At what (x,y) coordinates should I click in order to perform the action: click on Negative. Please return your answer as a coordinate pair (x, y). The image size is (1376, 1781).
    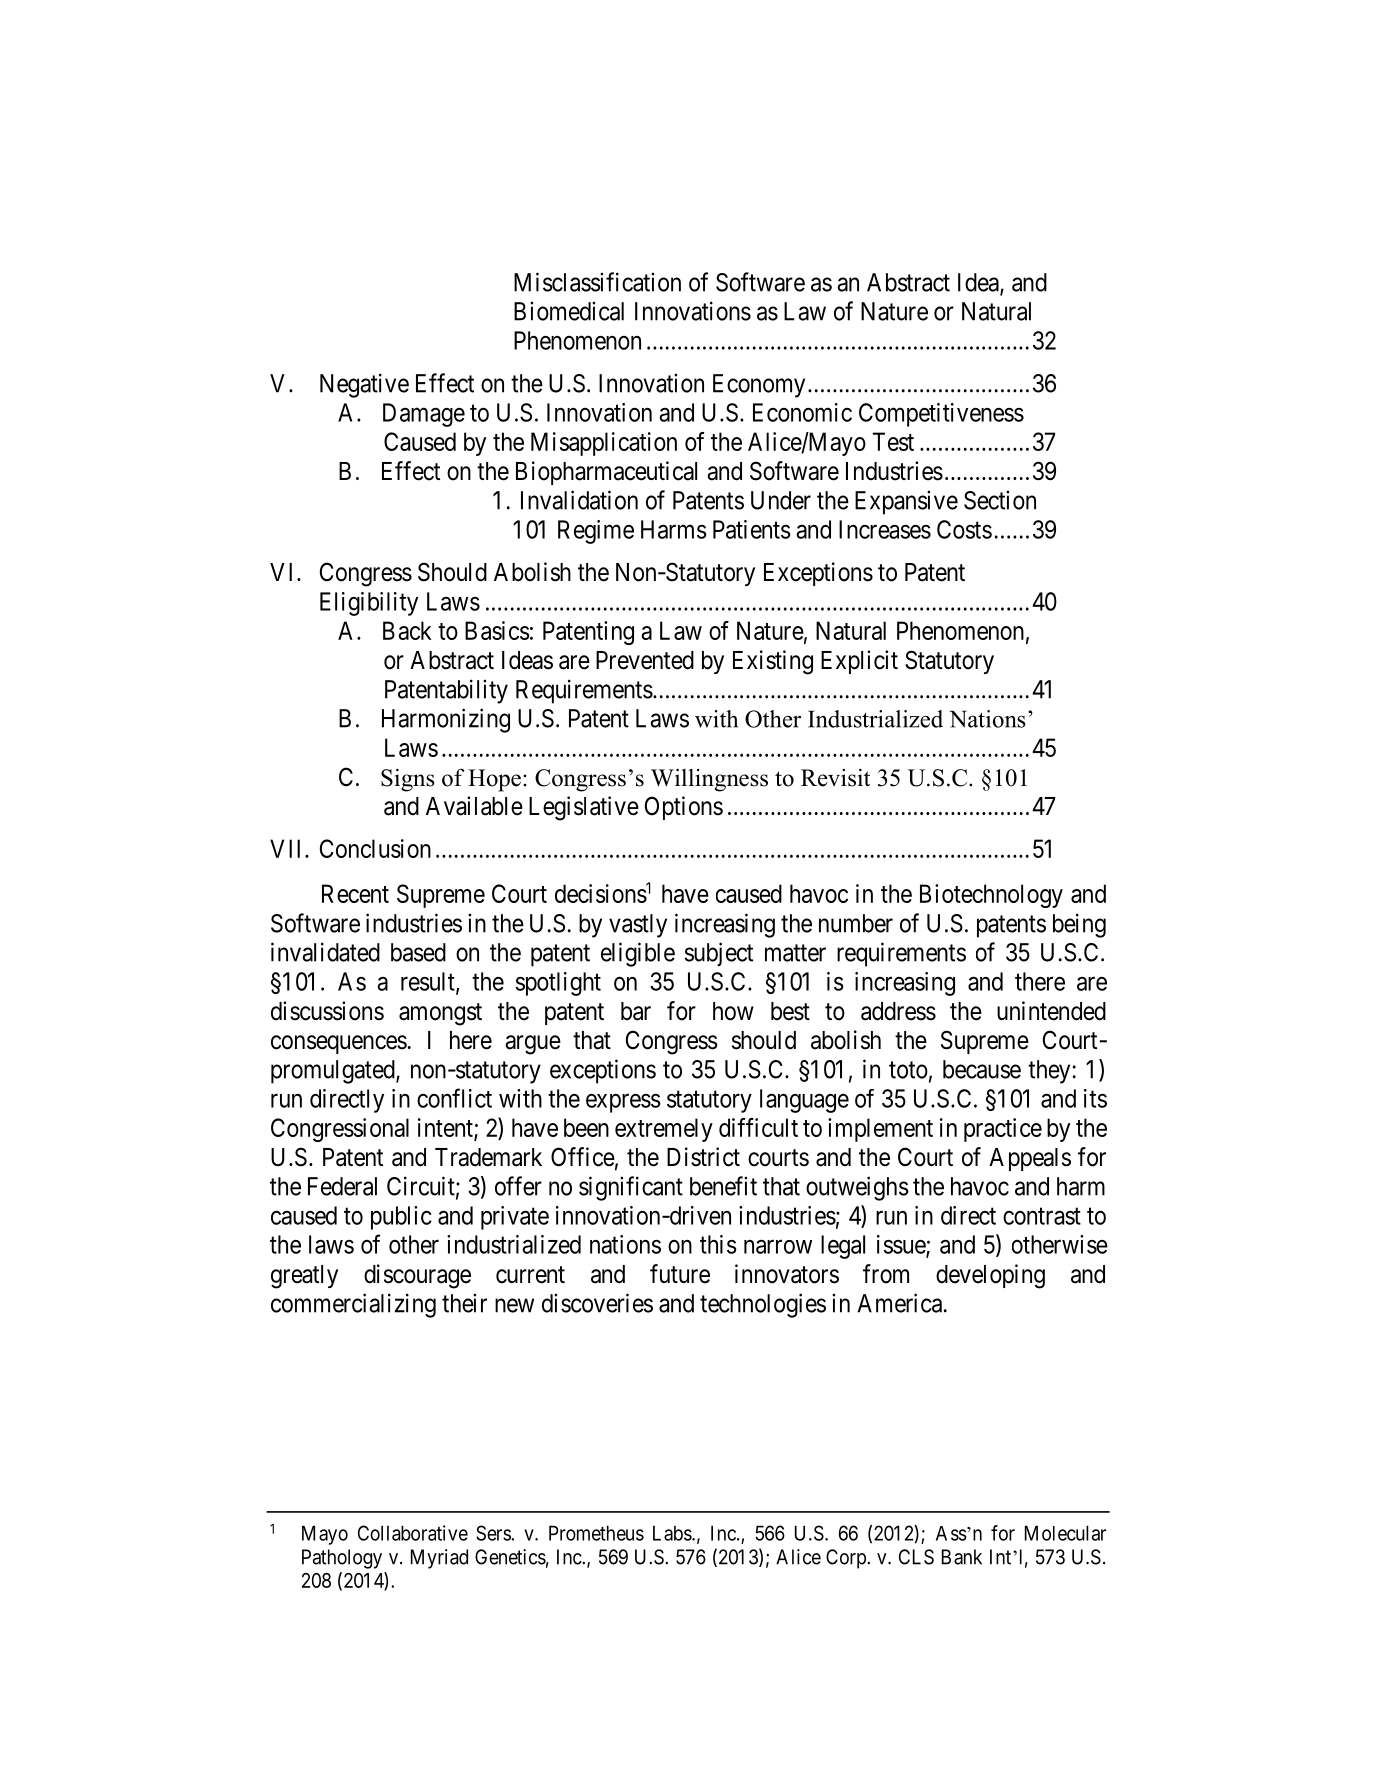
    Looking at the image, I should click on (364, 385).
